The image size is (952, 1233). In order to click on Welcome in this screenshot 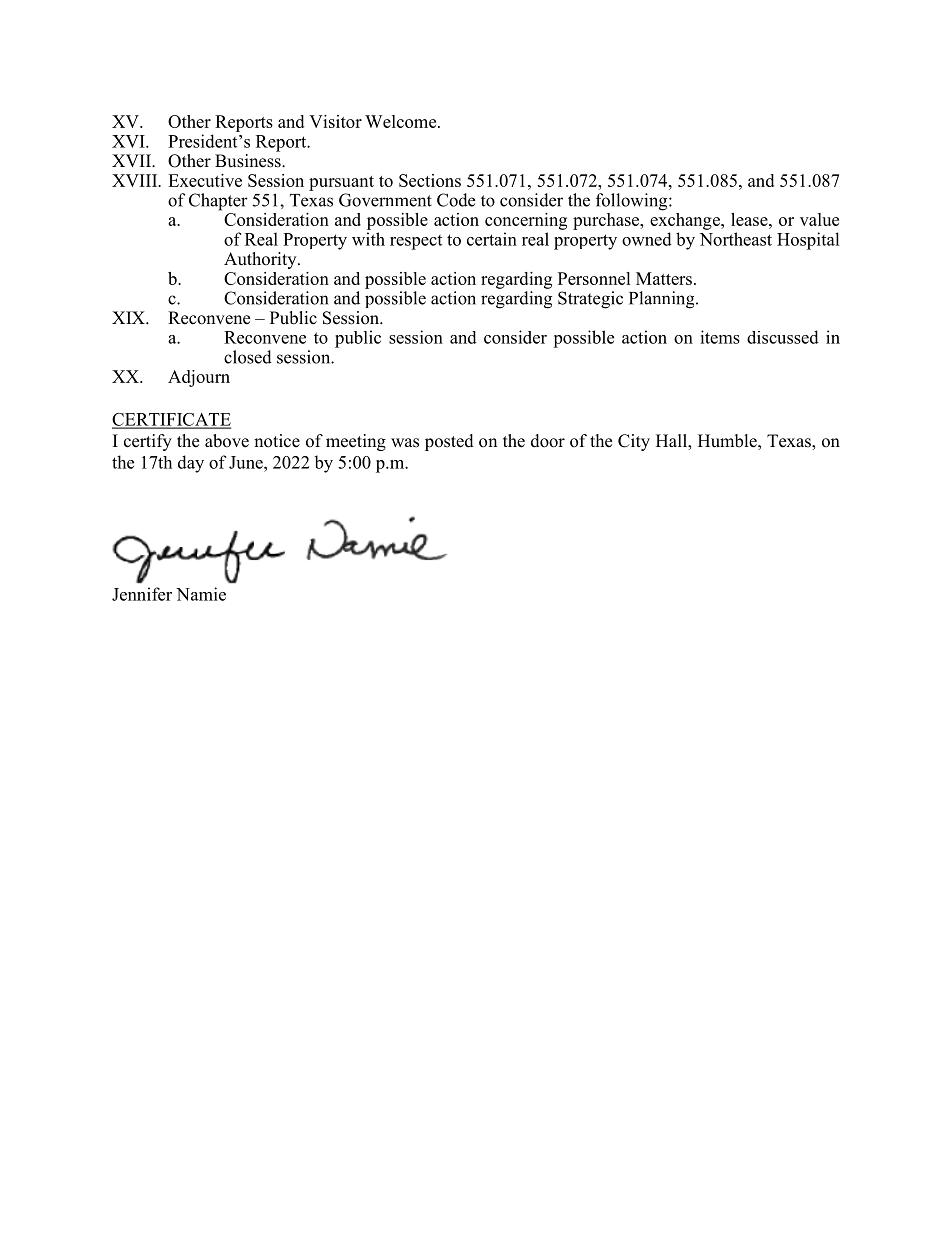, I will do `click(402, 121)`.
